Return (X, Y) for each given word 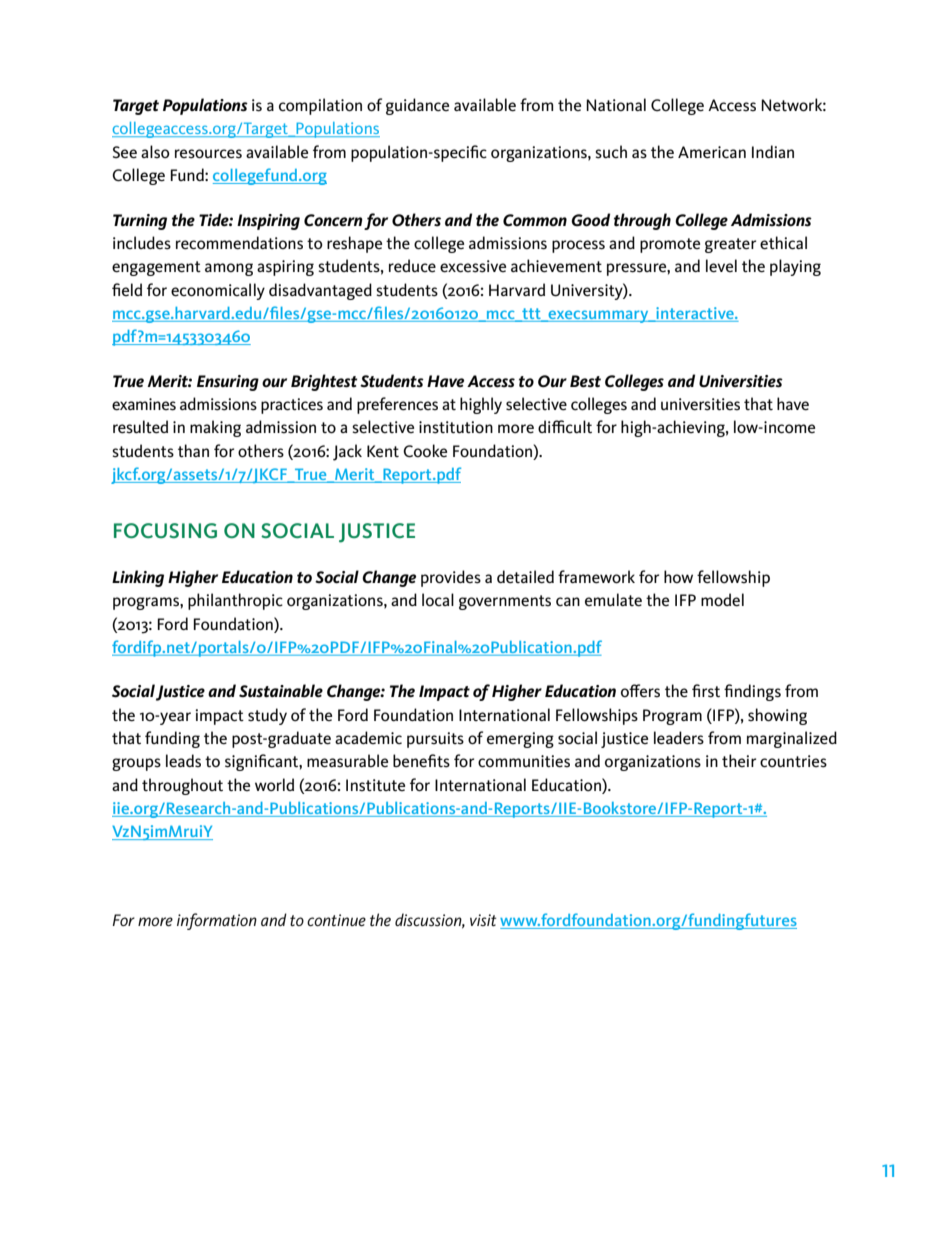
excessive (473, 266)
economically (218, 291)
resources (208, 154)
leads (183, 761)
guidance (417, 106)
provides (451, 578)
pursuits (435, 740)
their (739, 760)
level (721, 266)
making (215, 428)
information (217, 921)
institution (456, 427)
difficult (565, 426)
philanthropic (235, 601)
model (722, 600)
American (712, 152)
